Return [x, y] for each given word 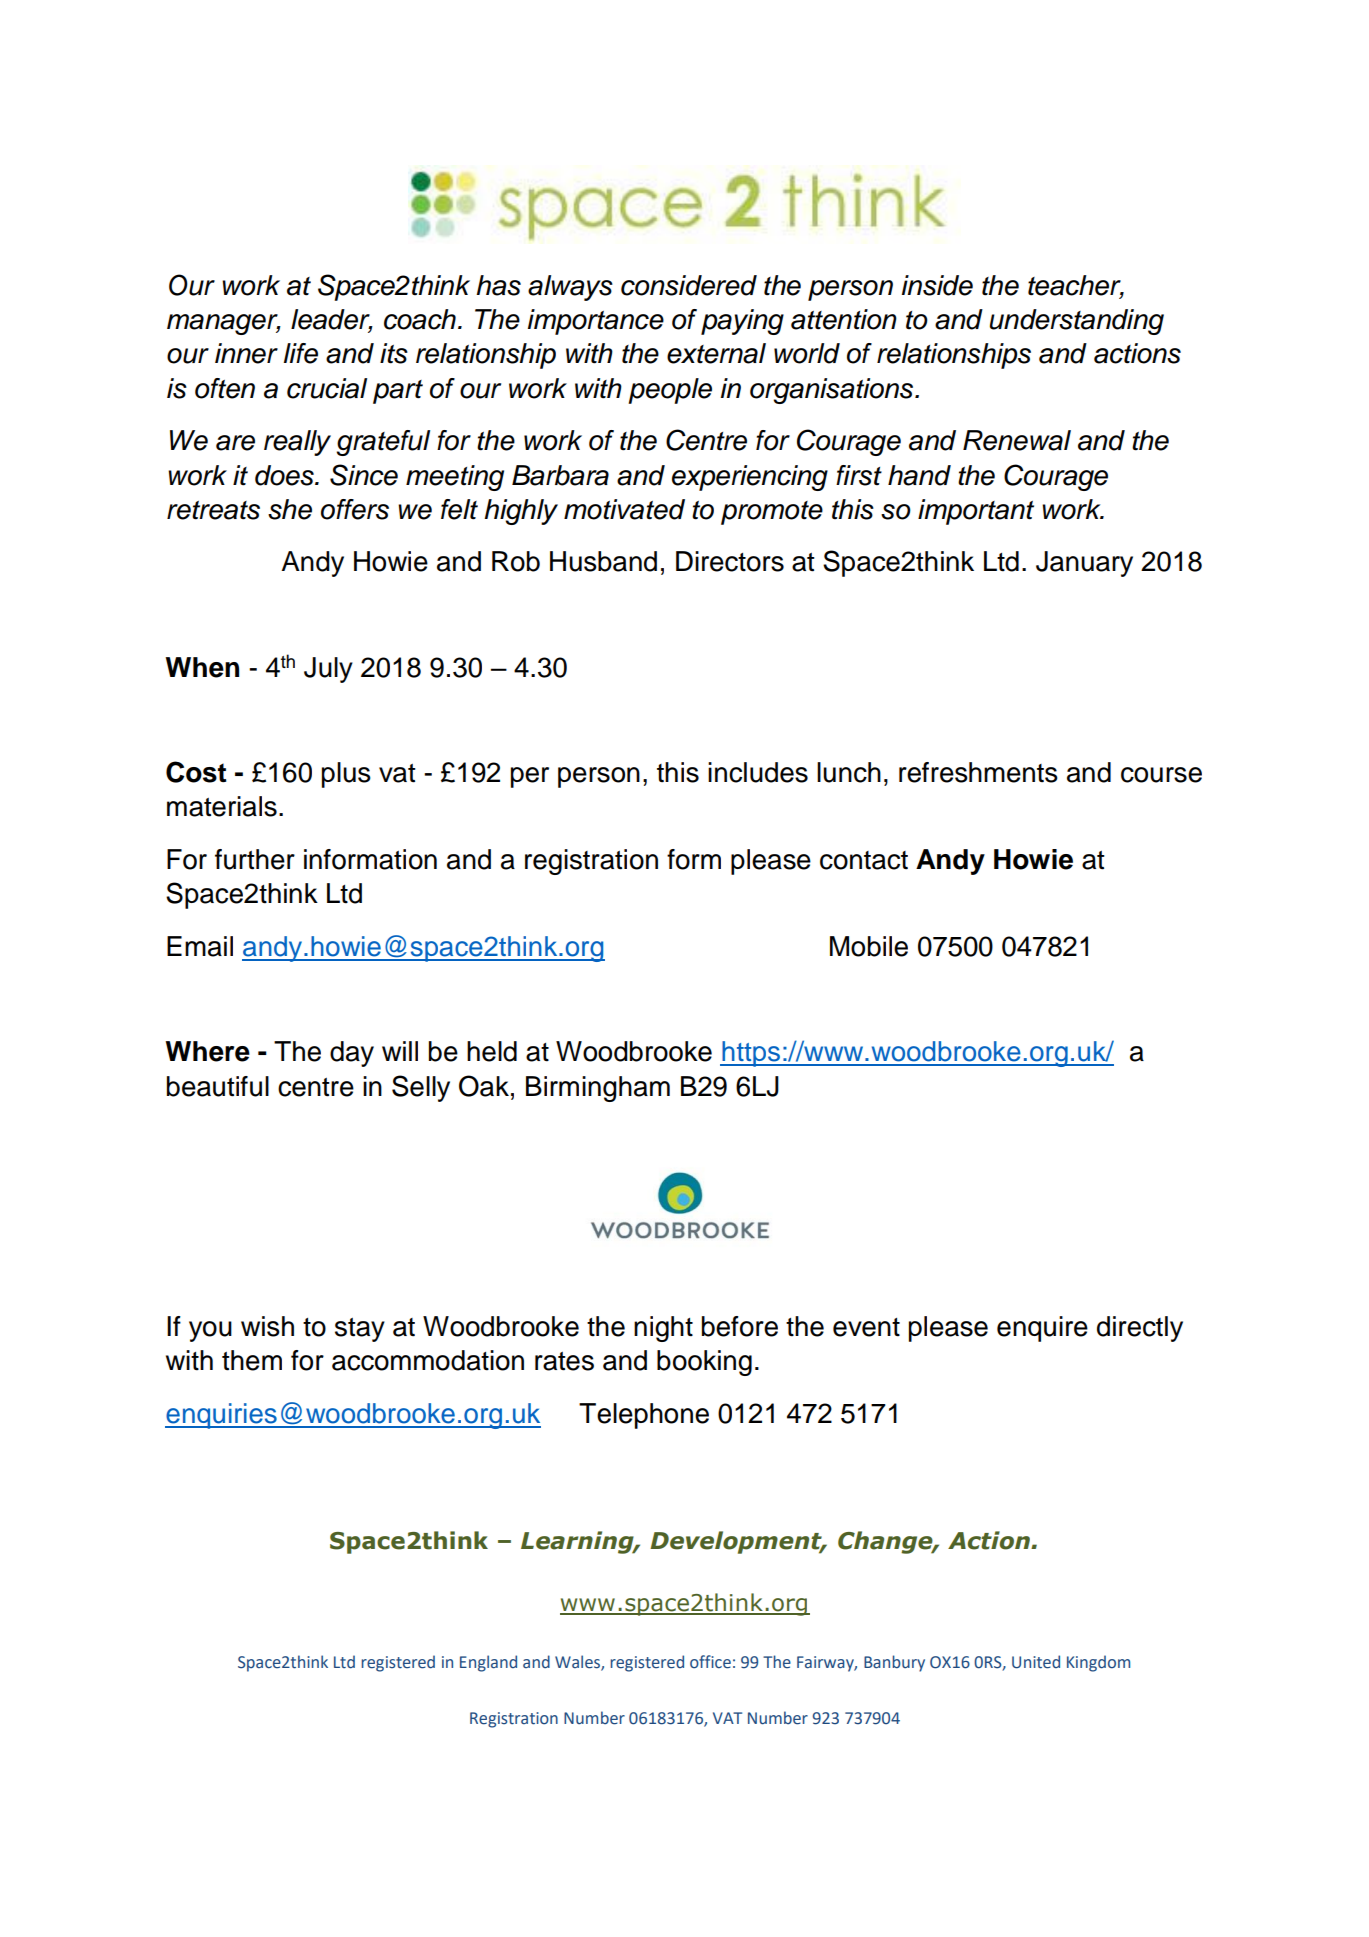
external [716, 353]
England [488, 1663]
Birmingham [598, 1089]
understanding [1077, 322]
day [352, 1054]
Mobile [869, 946]
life [301, 353]
